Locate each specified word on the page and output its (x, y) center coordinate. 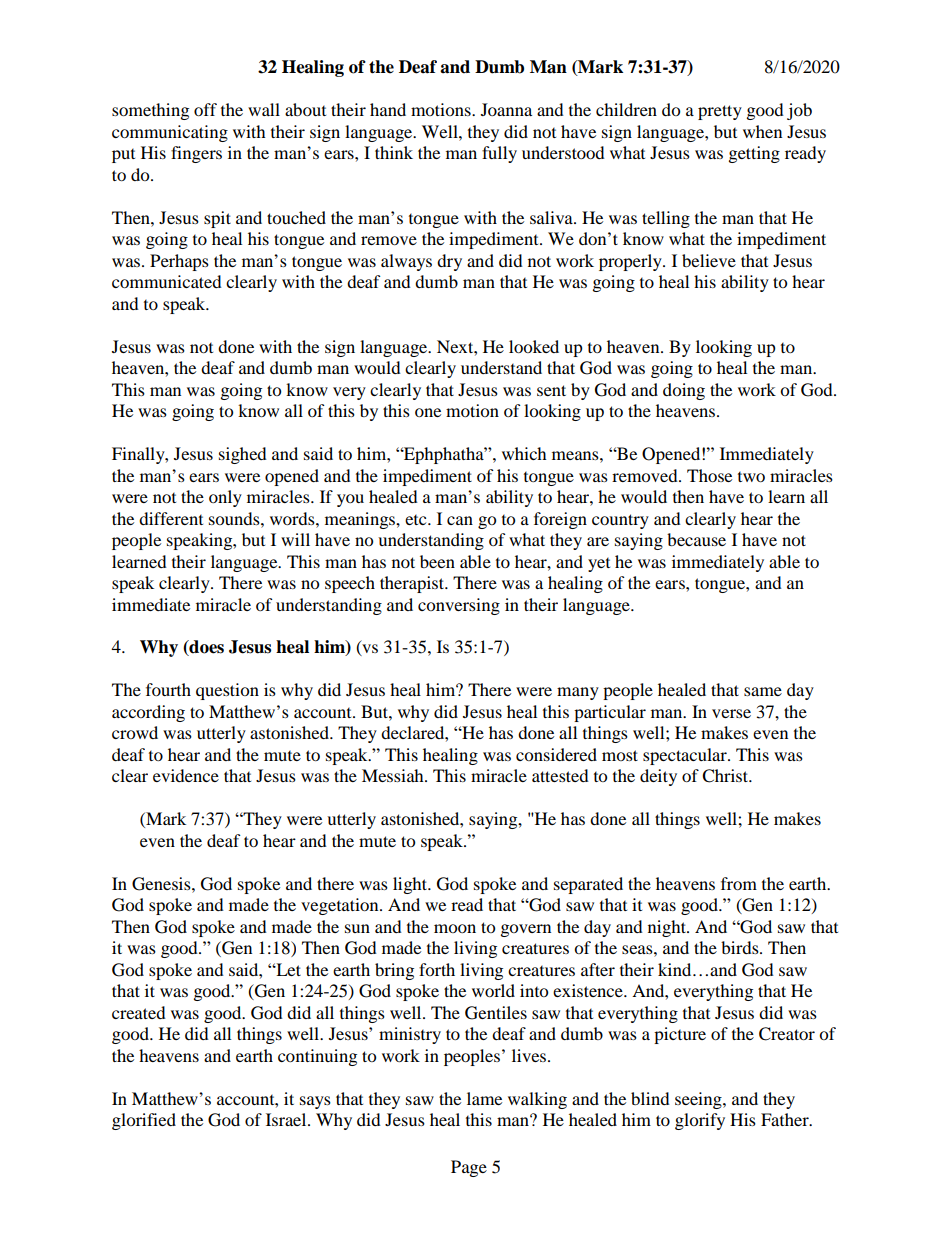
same (763, 691)
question (227, 691)
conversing (459, 606)
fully (499, 154)
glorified (144, 1121)
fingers (196, 154)
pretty (720, 112)
